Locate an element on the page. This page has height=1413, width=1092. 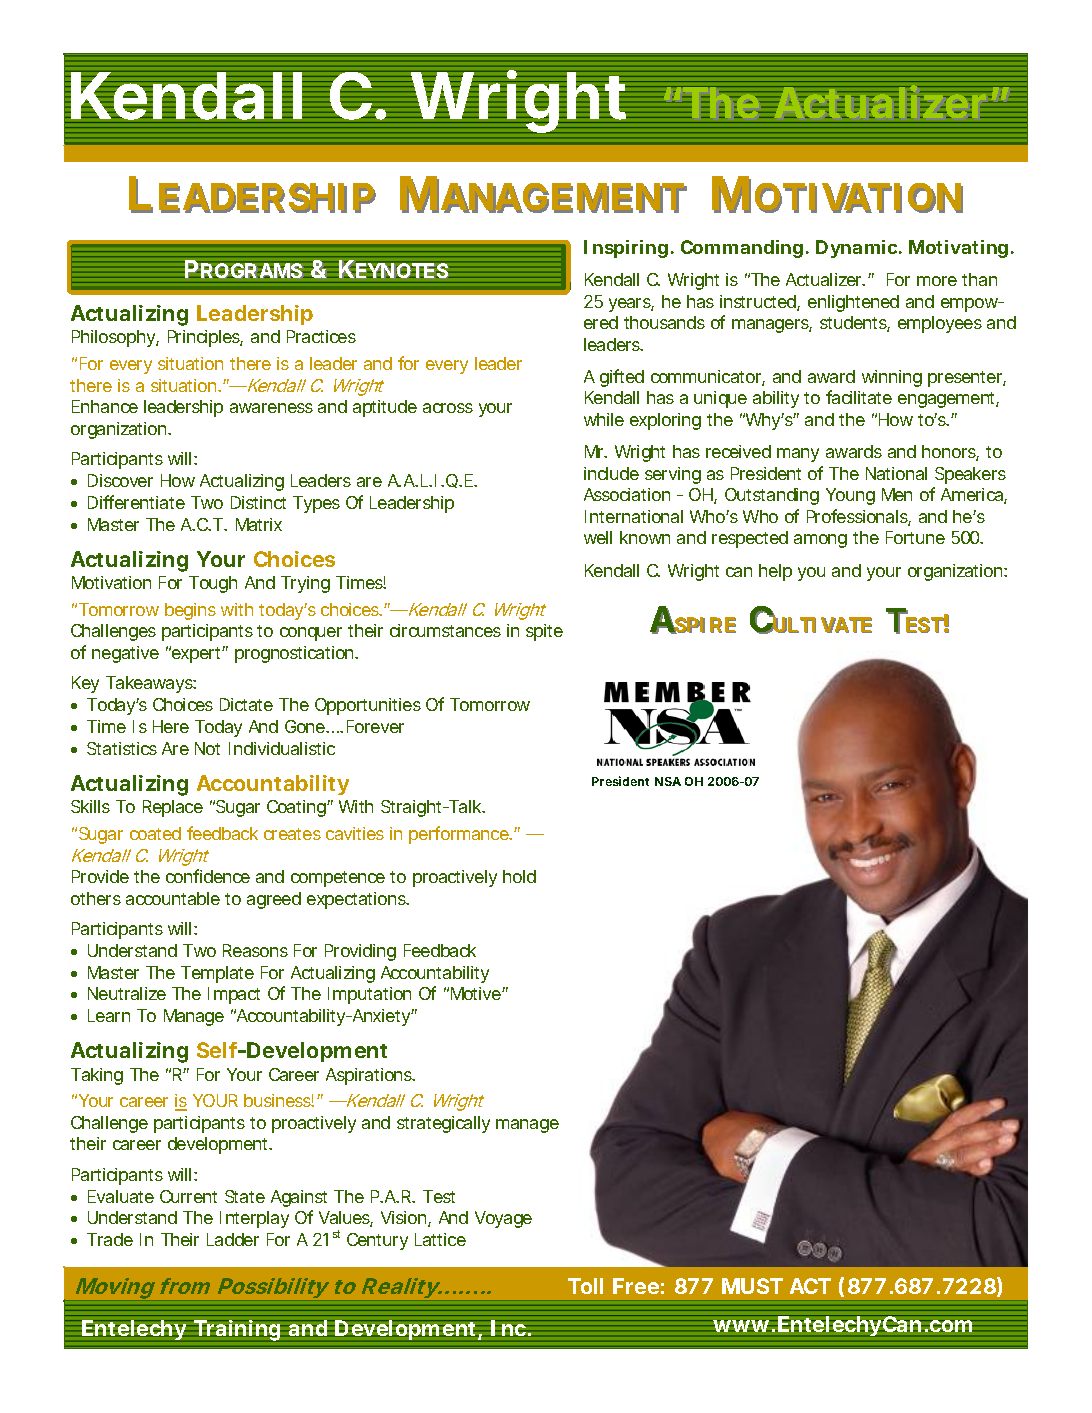
Professionals is located at coordinates (859, 517).
